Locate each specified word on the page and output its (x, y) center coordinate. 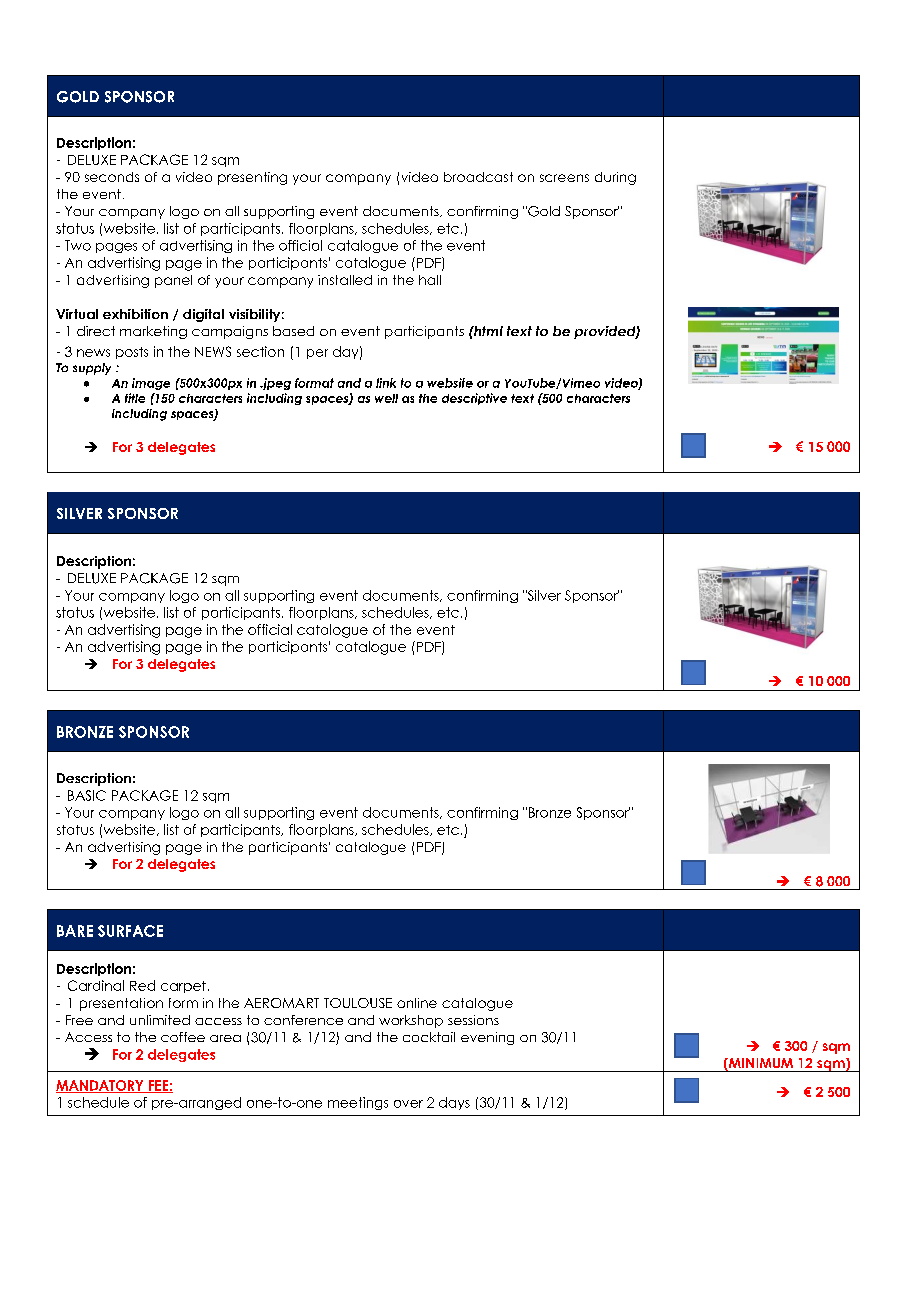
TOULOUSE (358, 1003)
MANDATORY (101, 1086)
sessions (473, 1020)
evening (487, 1038)
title (135, 398)
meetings (358, 1103)
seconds (112, 177)
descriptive (474, 399)
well (386, 398)
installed (345, 280)
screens (564, 178)
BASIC (87, 795)
